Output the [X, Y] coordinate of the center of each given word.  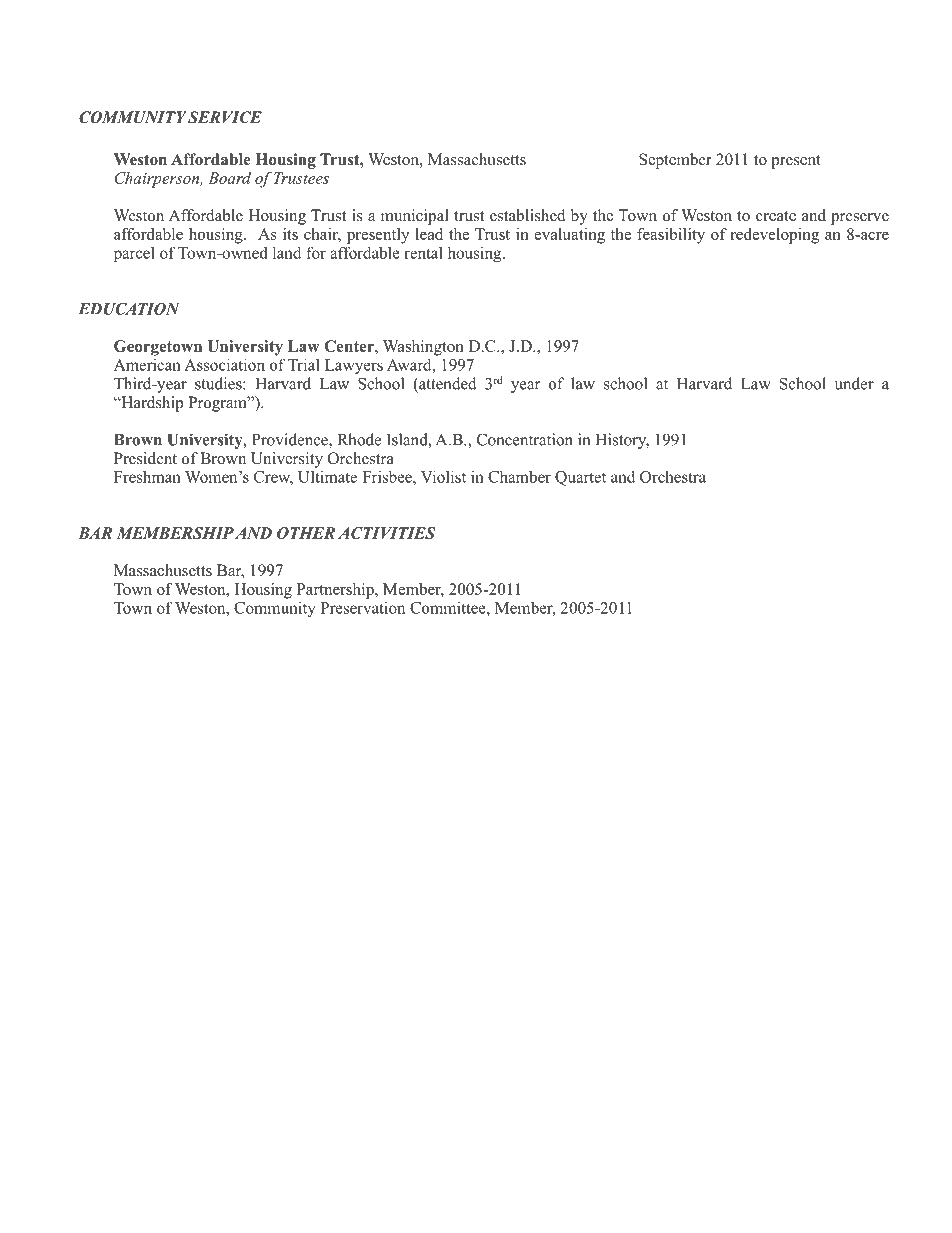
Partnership [336, 591]
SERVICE [225, 117]
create [776, 216]
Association [224, 364]
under [854, 383]
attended [447, 383]
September [675, 161]
